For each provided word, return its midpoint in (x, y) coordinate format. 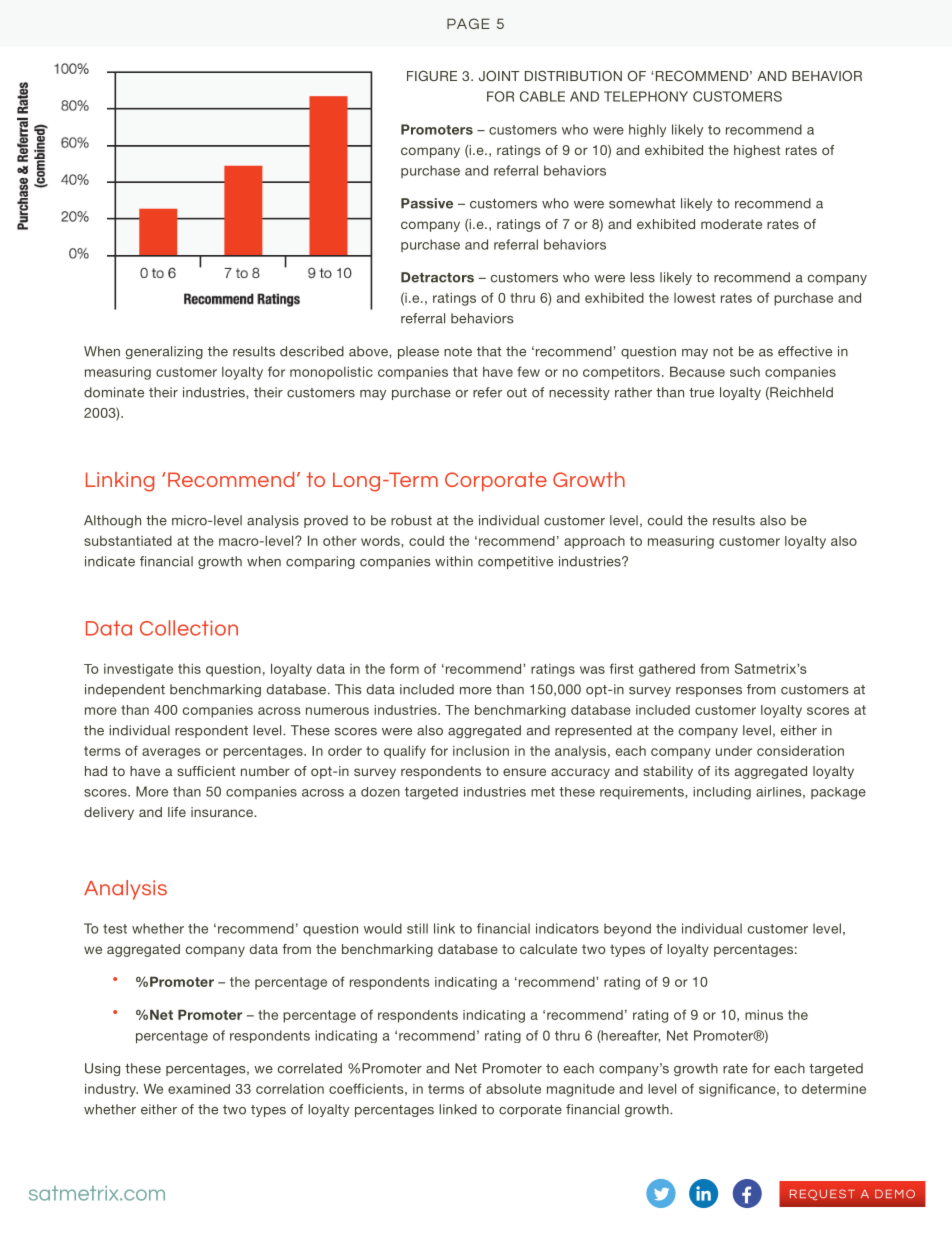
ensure (524, 772)
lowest (694, 298)
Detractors (437, 277)
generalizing (164, 352)
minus (764, 1015)
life (177, 812)
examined (199, 1089)
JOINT (499, 76)
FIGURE (432, 76)
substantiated (128, 541)
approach (594, 542)
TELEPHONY (646, 96)
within (454, 561)
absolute (513, 1088)
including (722, 793)
